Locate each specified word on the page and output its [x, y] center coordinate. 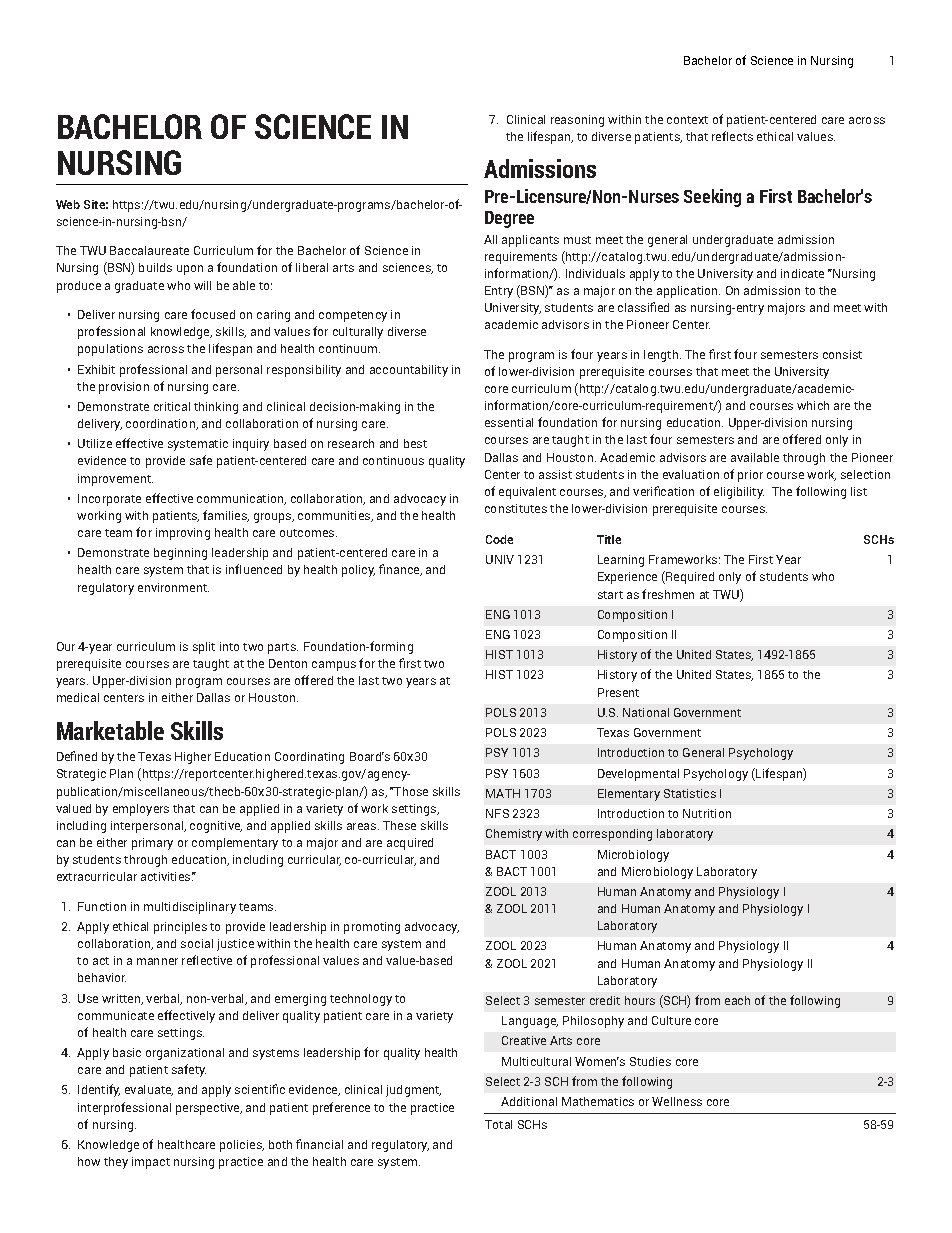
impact [151, 1163]
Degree [509, 219]
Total [498, 1124]
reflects [732, 136]
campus [334, 666]
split [204, 648]
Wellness [677, 1101]
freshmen [668, 594]
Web [68, 204]
